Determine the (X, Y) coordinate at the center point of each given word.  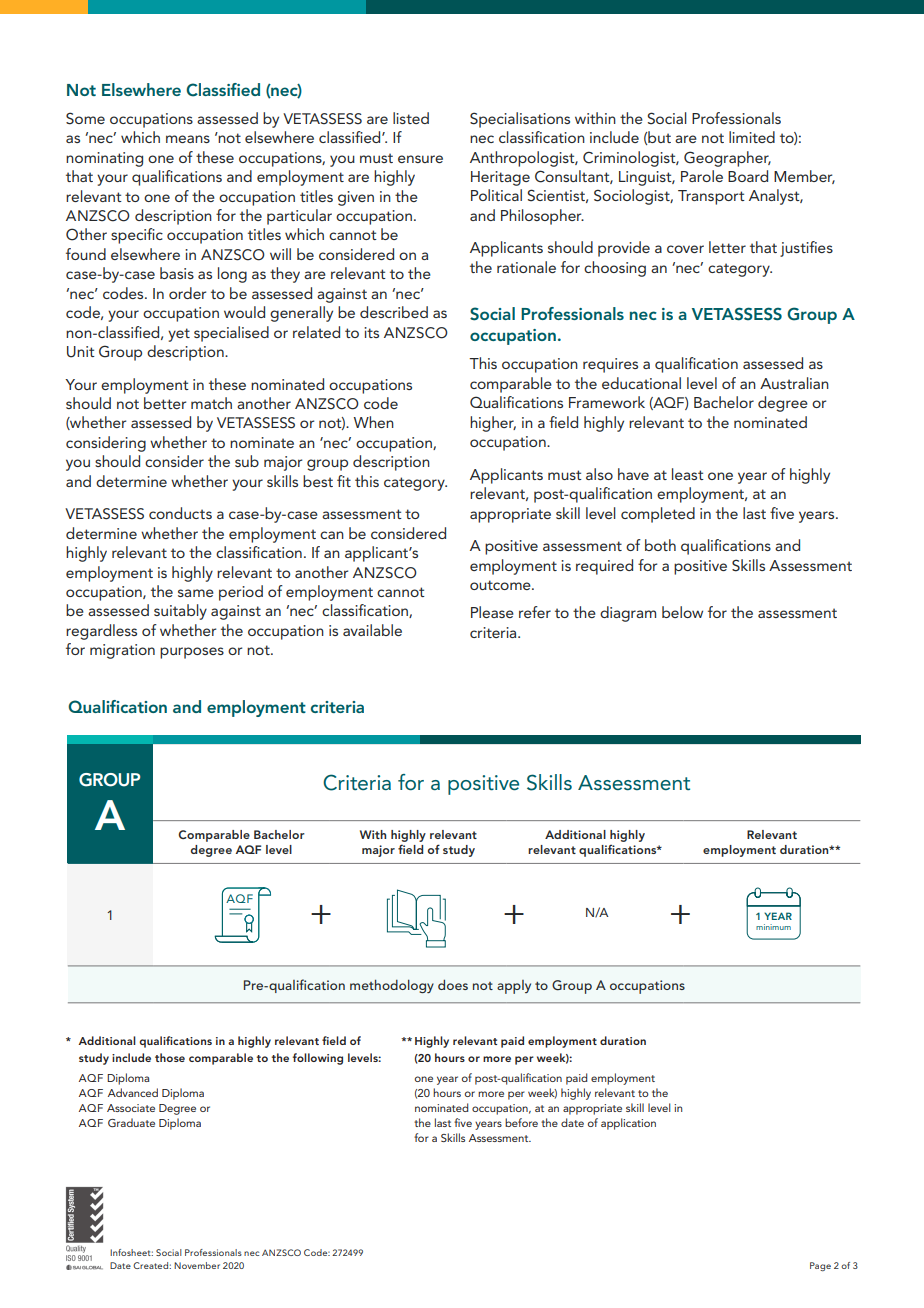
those (170, 1057)
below (682, 612)
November (197, 1265)
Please (492, 612)
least (688, 474)
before (521, 1122)
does (453, 984)
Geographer (727, 159)
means (188, 139)
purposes (192, 653)
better (165, 403)
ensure (420, 159)
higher (493, 424)
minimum (773, 927)
